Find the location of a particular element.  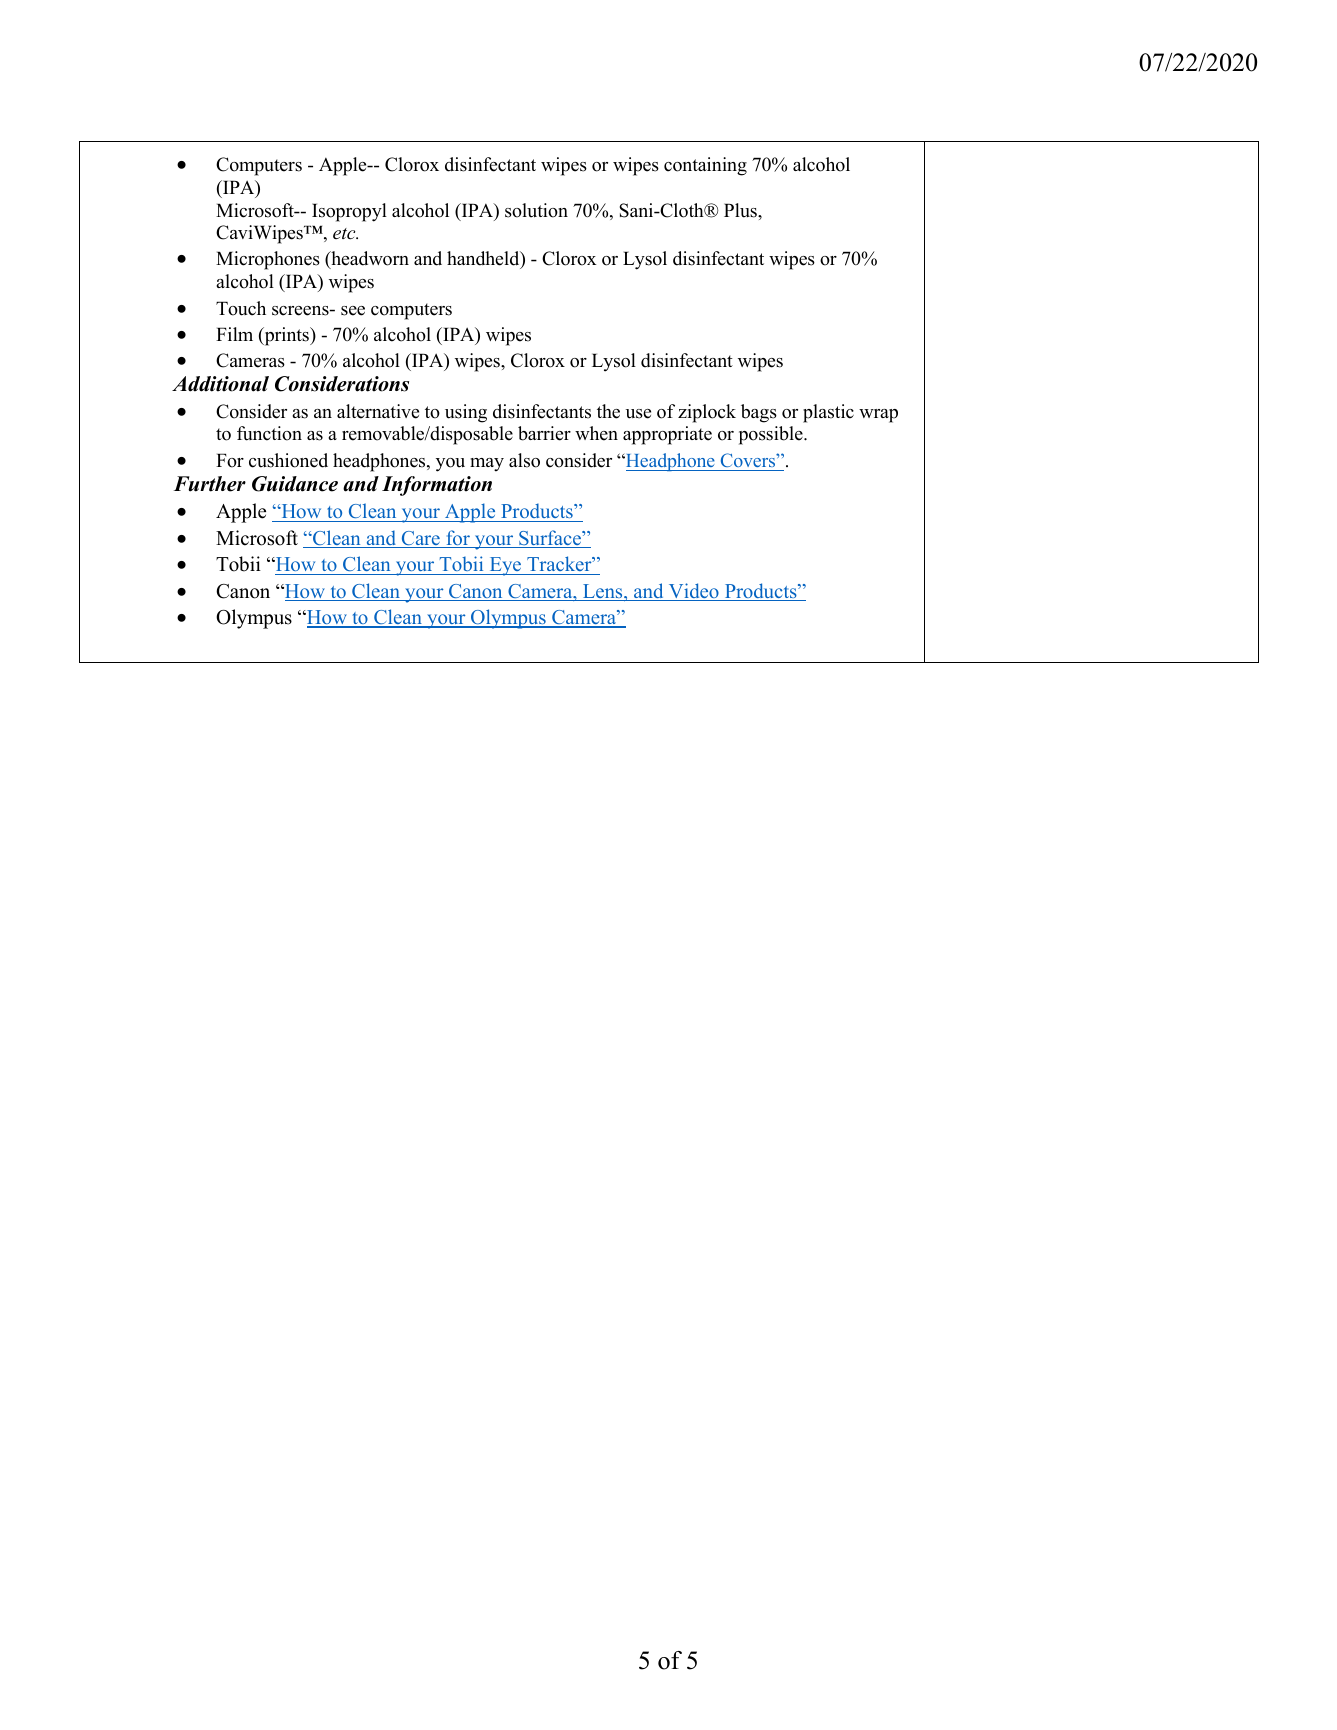

Plus is located at coordinates (741, 210).
